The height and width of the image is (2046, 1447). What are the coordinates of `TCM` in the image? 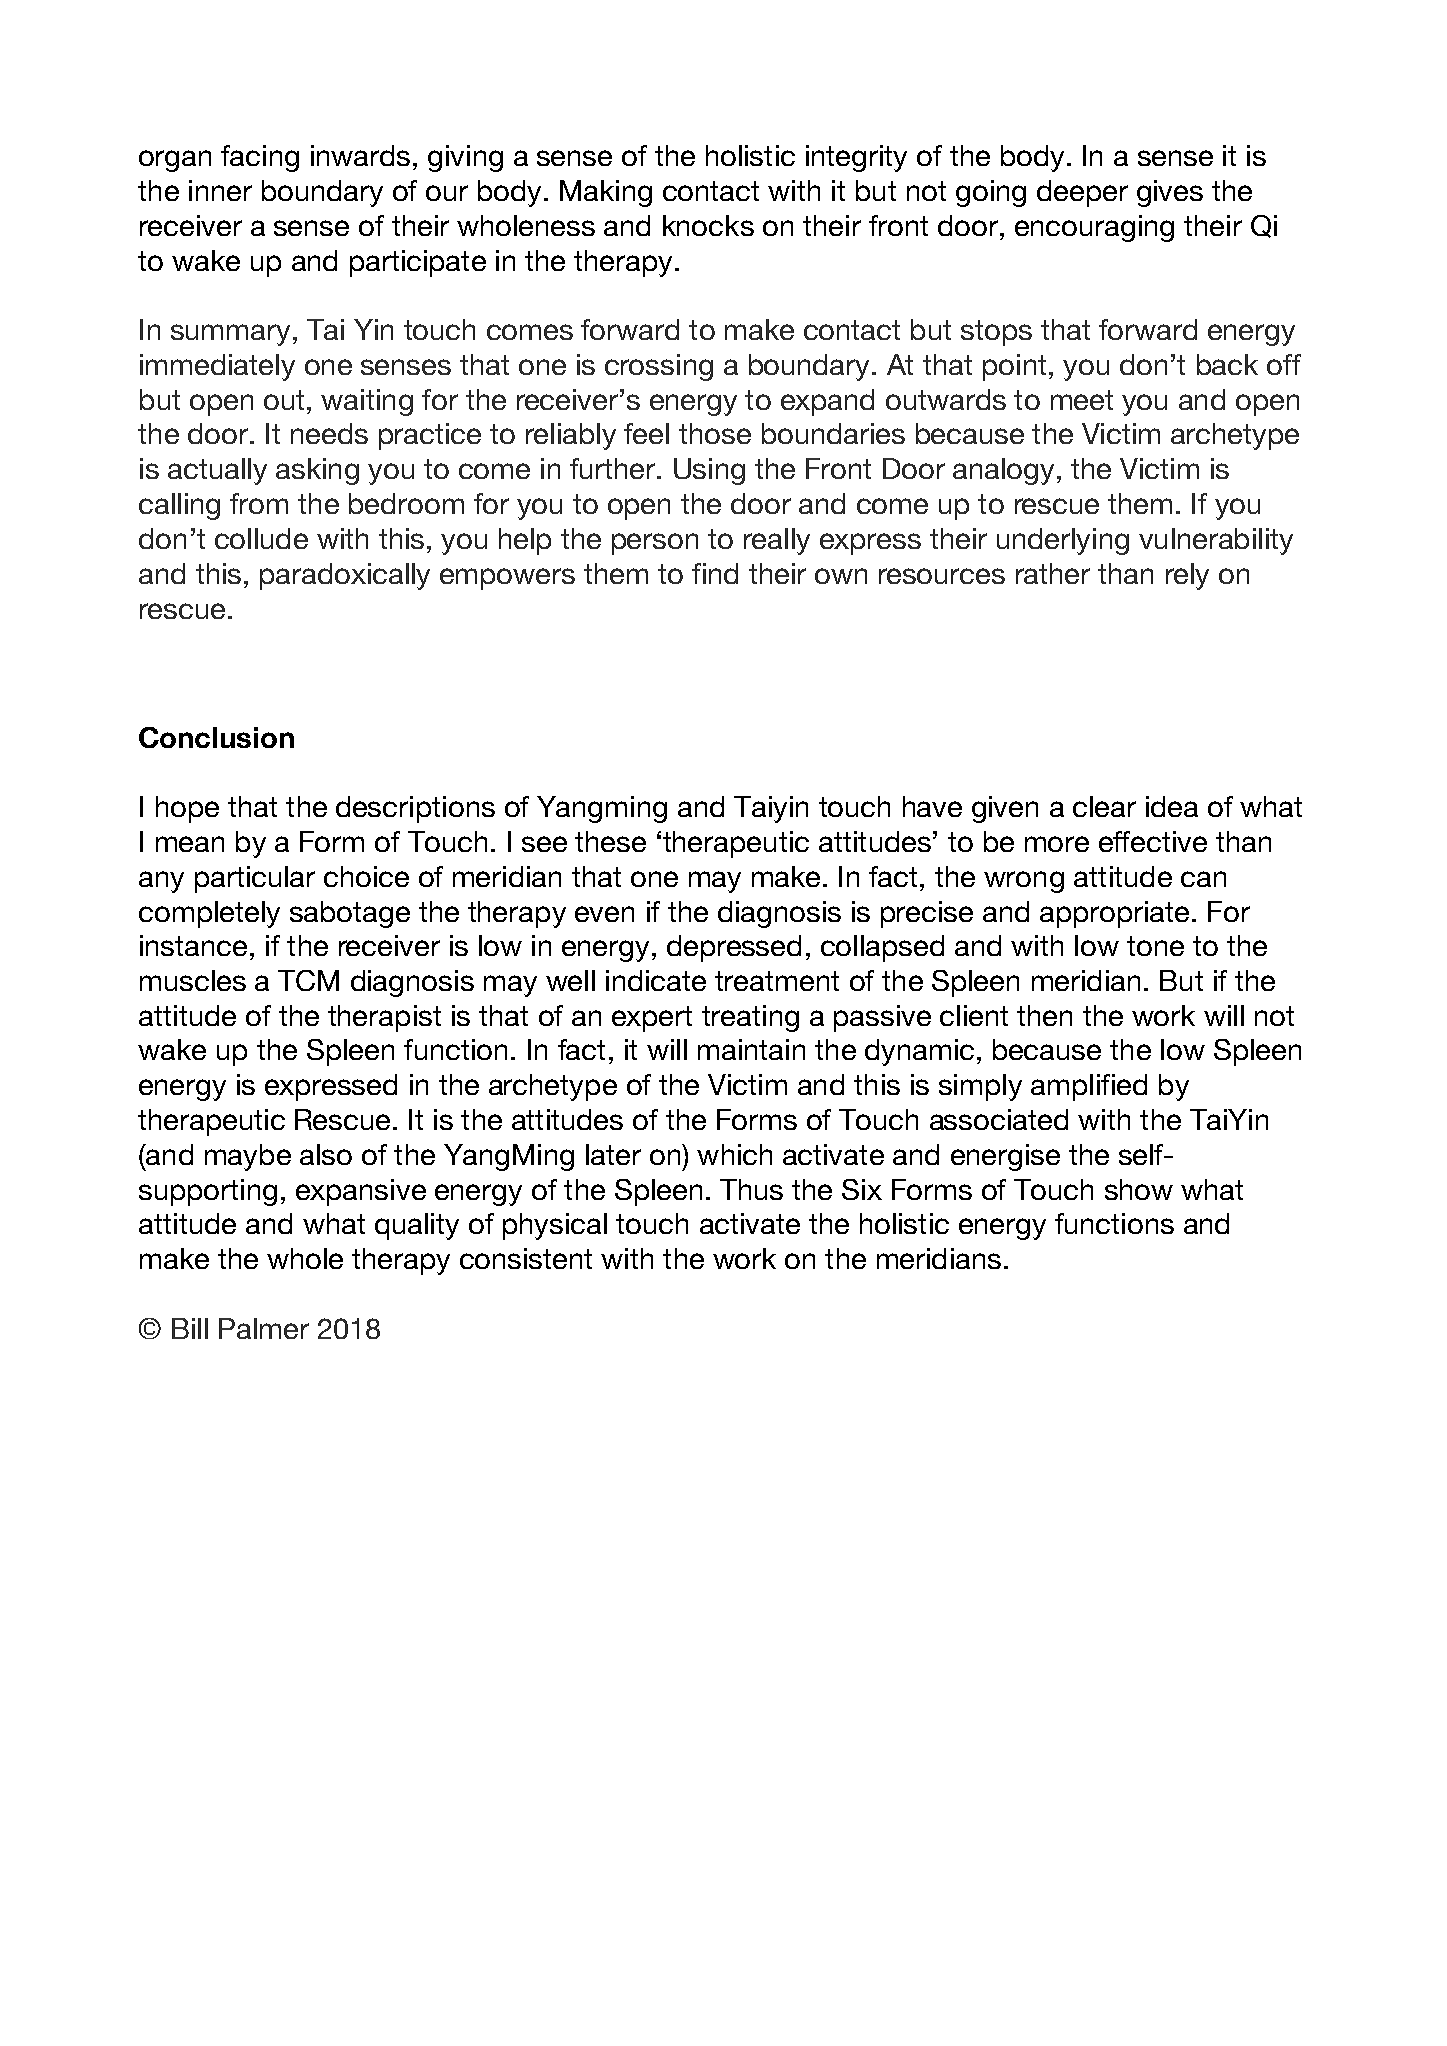 It's located at (308, 980).
